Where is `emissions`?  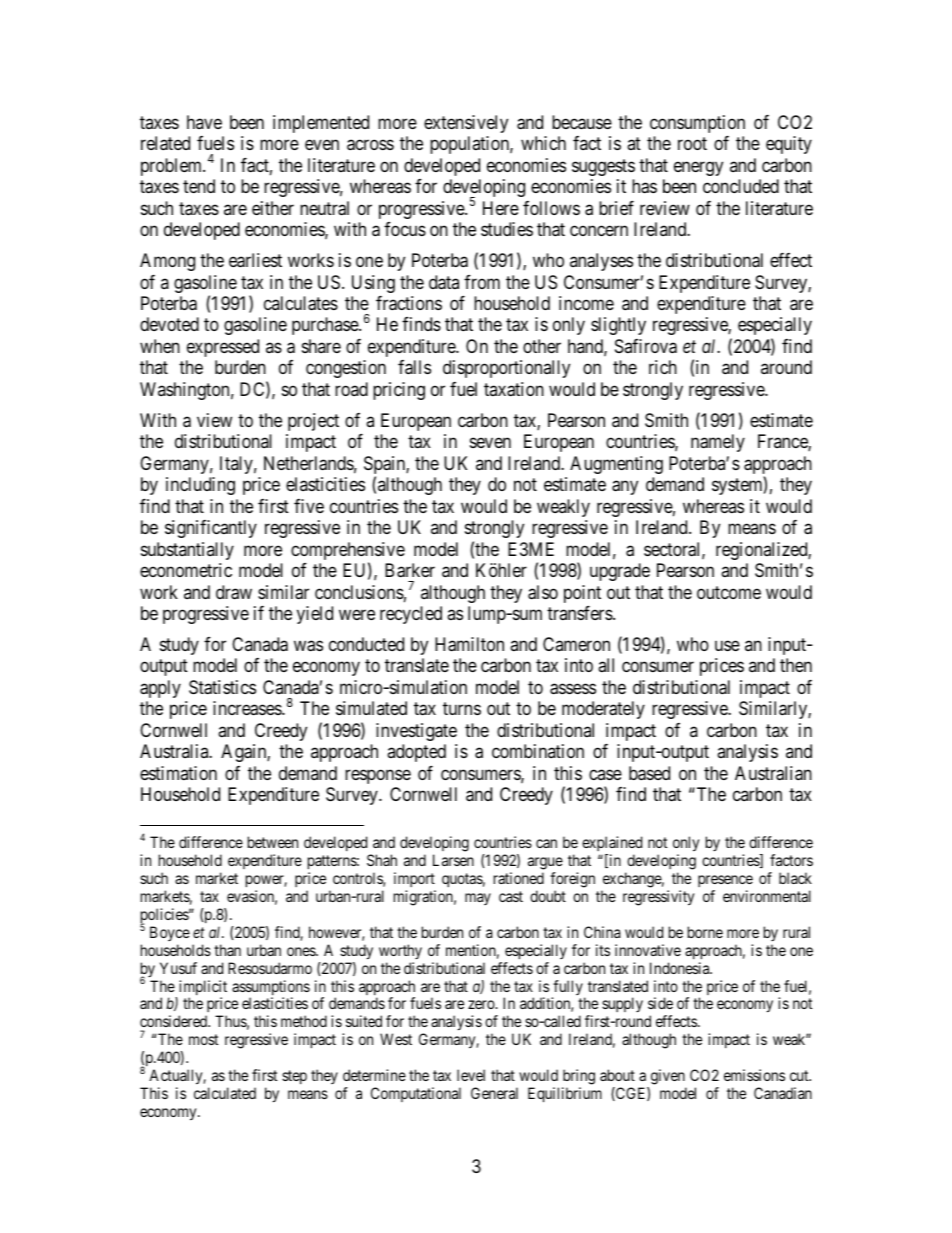
emissions is located at coordinates (754, 1075).
